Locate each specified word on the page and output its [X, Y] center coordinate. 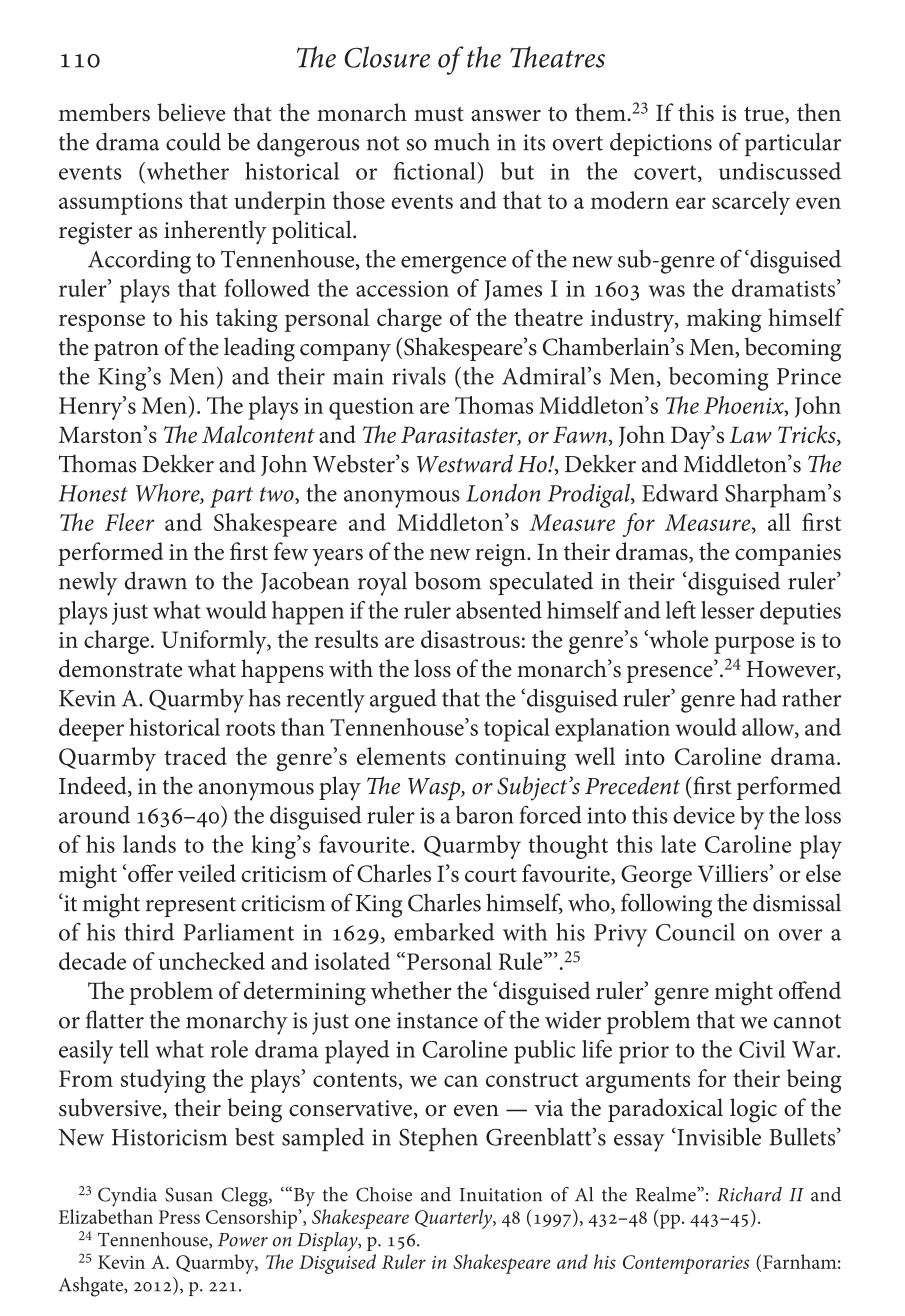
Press [179, 1217]
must [439, 114]
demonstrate [121, 668]
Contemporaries [686, 1264]
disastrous [470, 639]
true [765, 115]
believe [191, 112]
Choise [384, 1194]
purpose [754, 645]
